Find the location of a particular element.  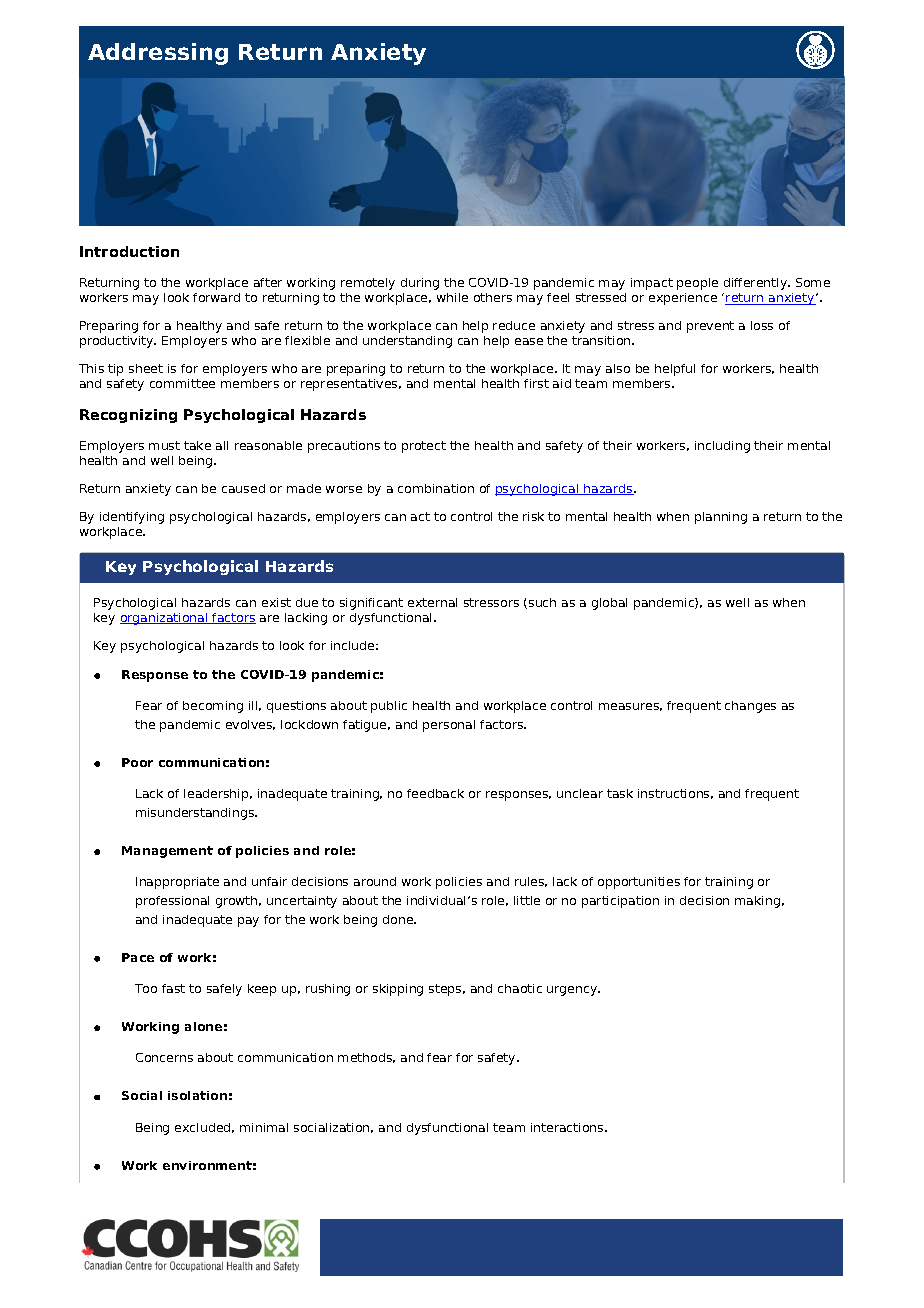

during is located at coordinates (420, 284).
